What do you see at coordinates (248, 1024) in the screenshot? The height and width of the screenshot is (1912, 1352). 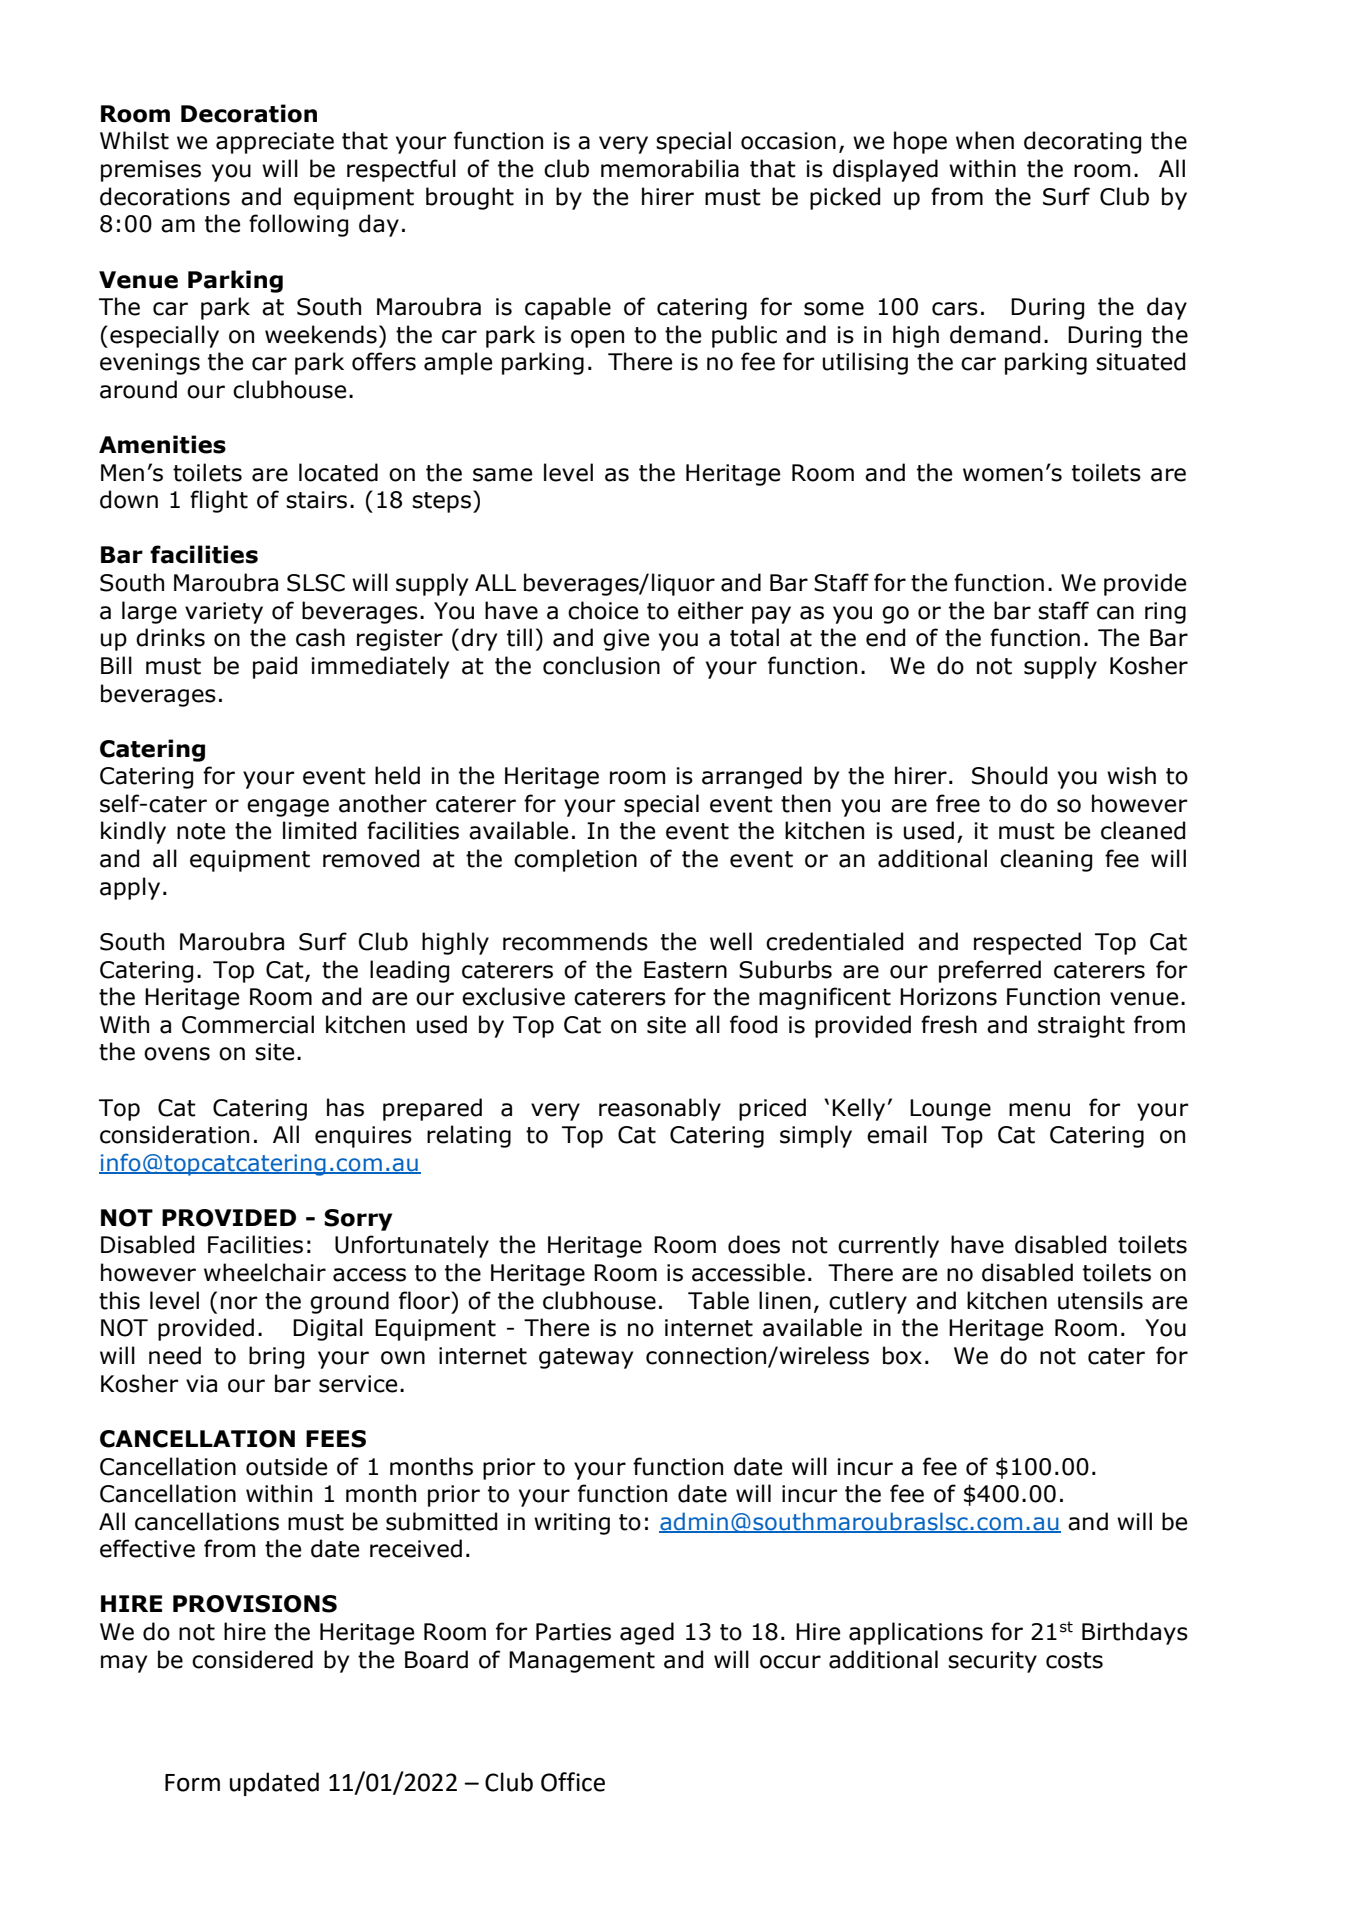 I see `Commercial` at bounding box center [248, 1024].
